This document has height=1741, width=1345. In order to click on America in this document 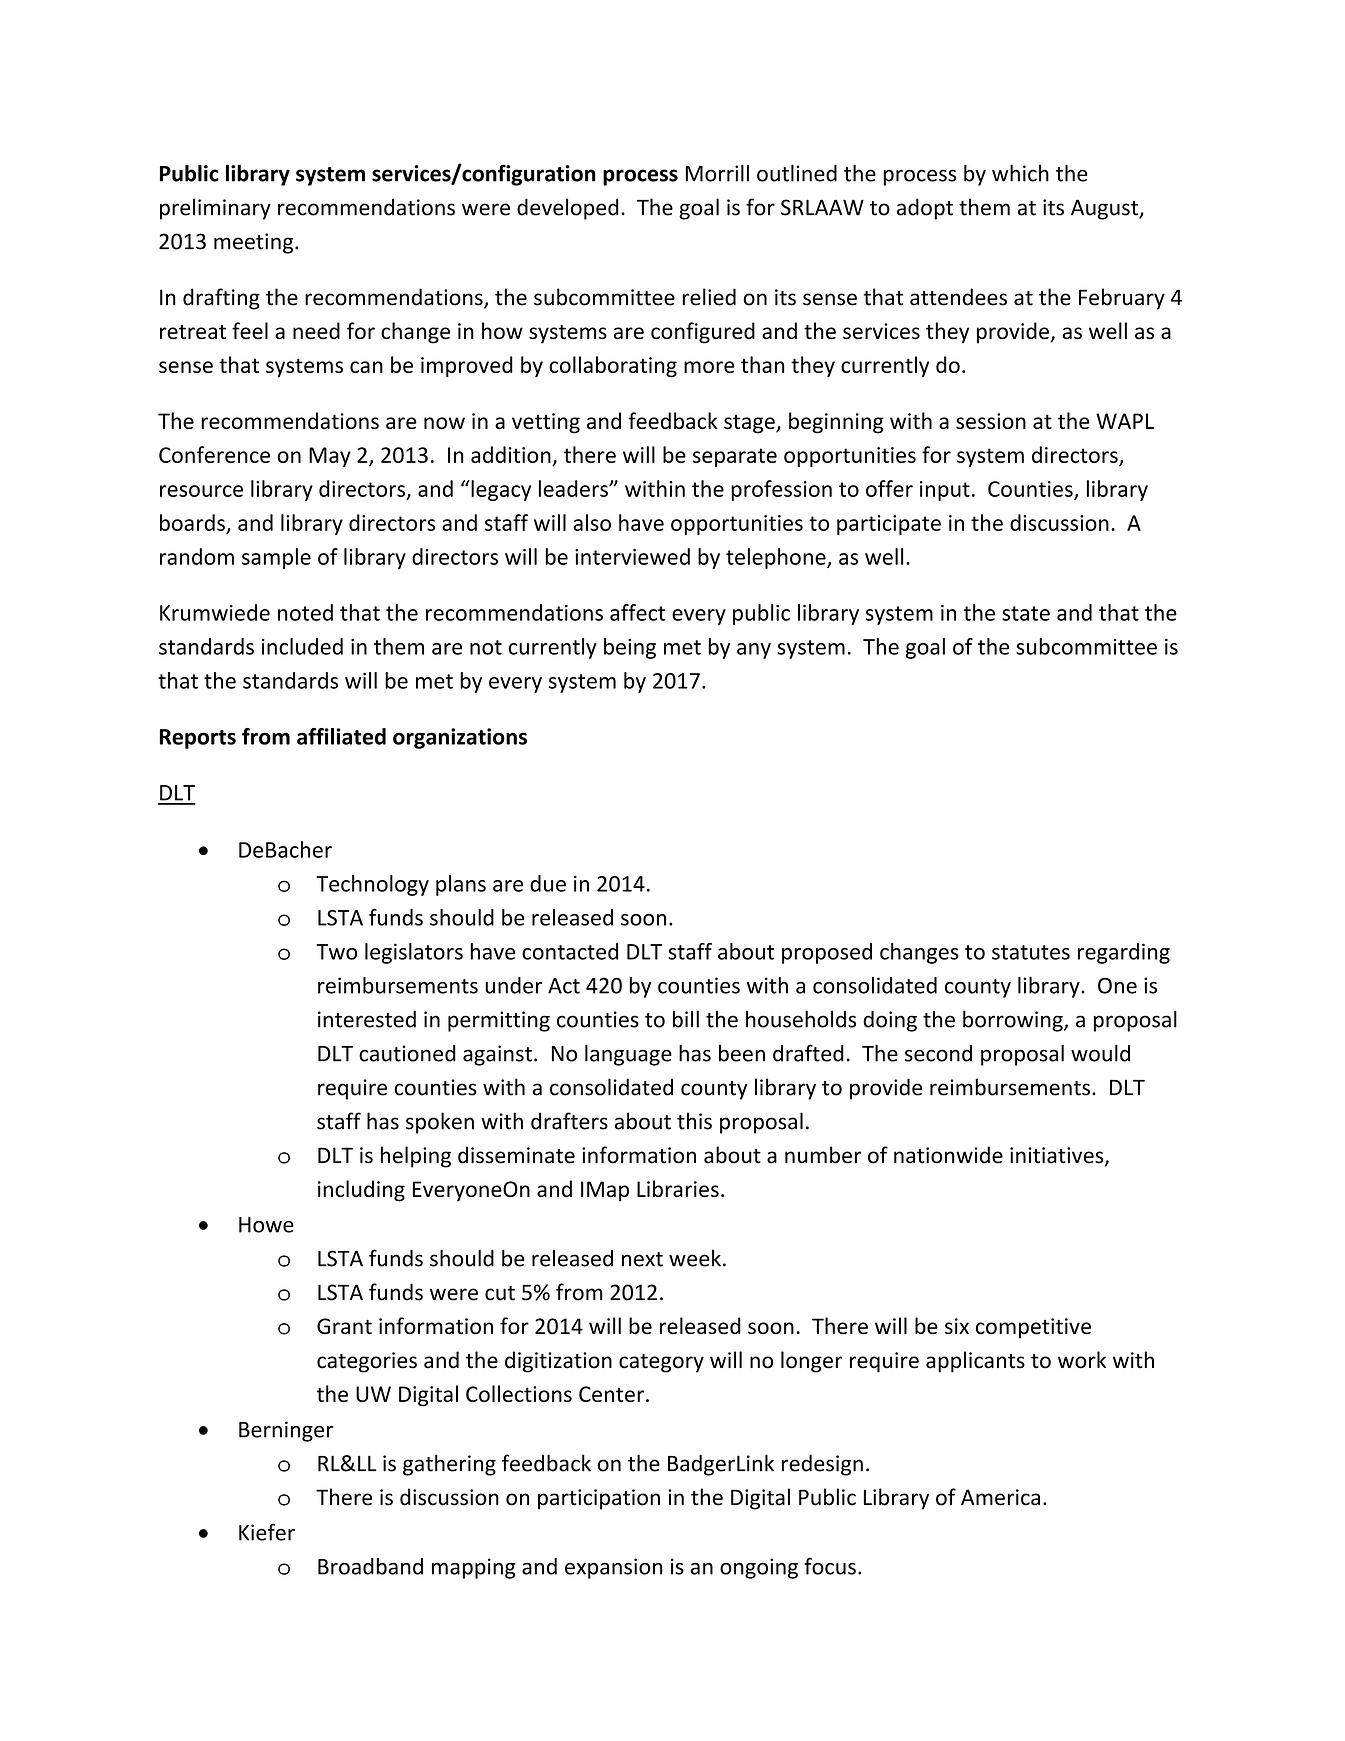, I will do `click(1000, 1497)`.
